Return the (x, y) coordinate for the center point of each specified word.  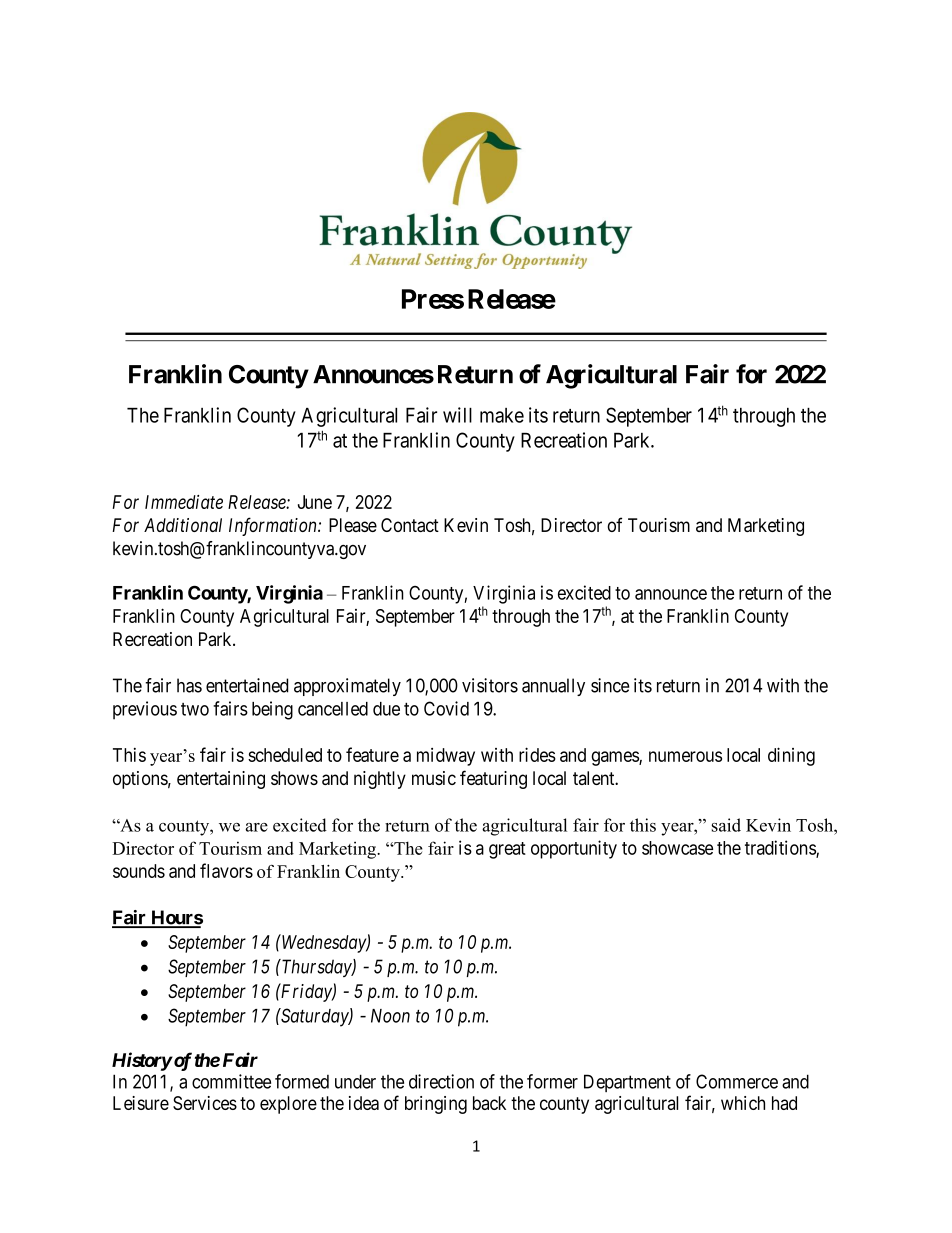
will (457, 415)
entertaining (221, 780)
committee (231, 1081)
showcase (677, 848)
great (507, 850)
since (610, 685)
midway (446, 757)
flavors (226, 870)
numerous (685, 756)
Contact (410, 525)
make (502, 415)
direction (441, 1081)
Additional (183, 525)
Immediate (184, 502)
